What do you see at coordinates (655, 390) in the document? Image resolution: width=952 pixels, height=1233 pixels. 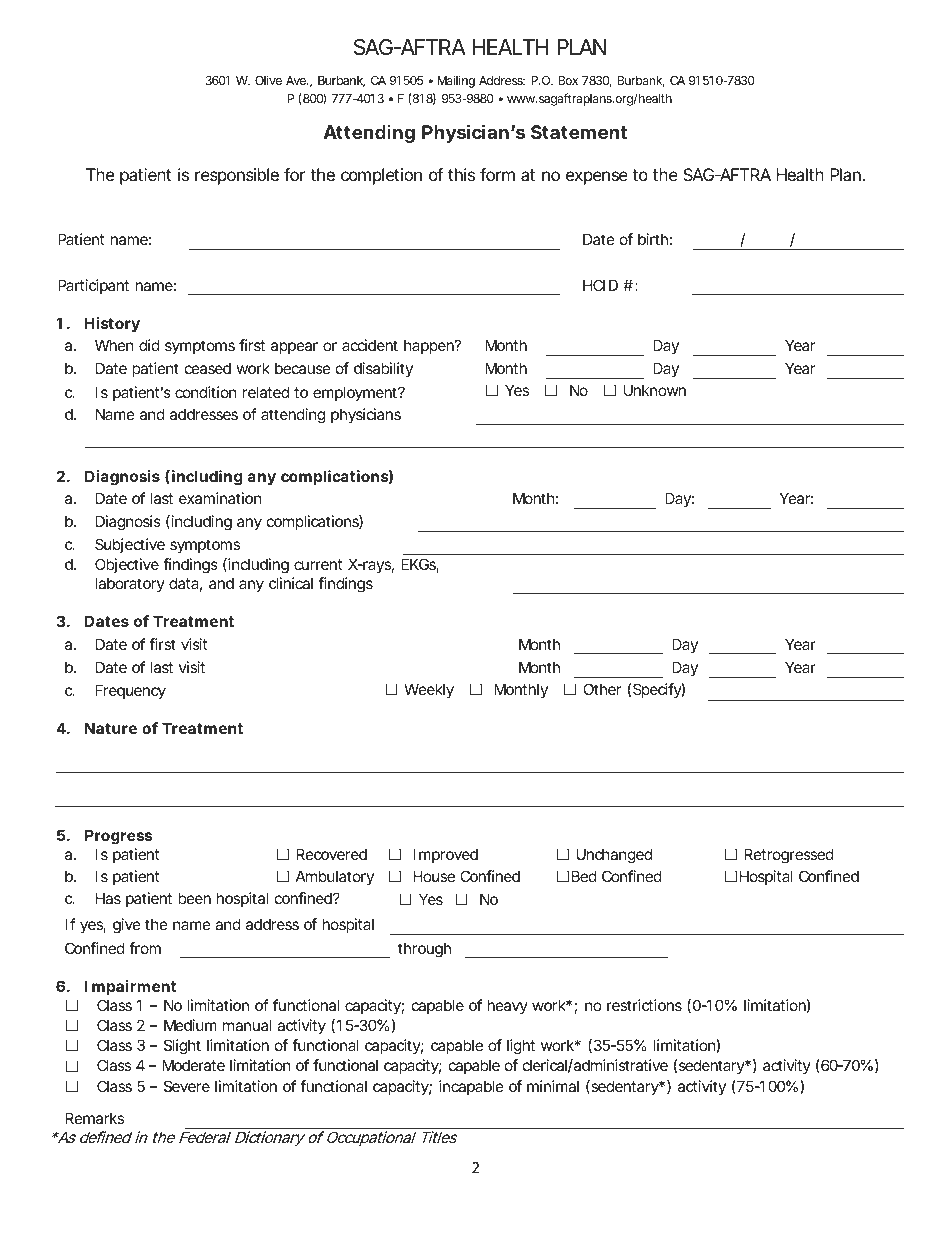 I see `Unknown` at bounding box center [655, 390].
